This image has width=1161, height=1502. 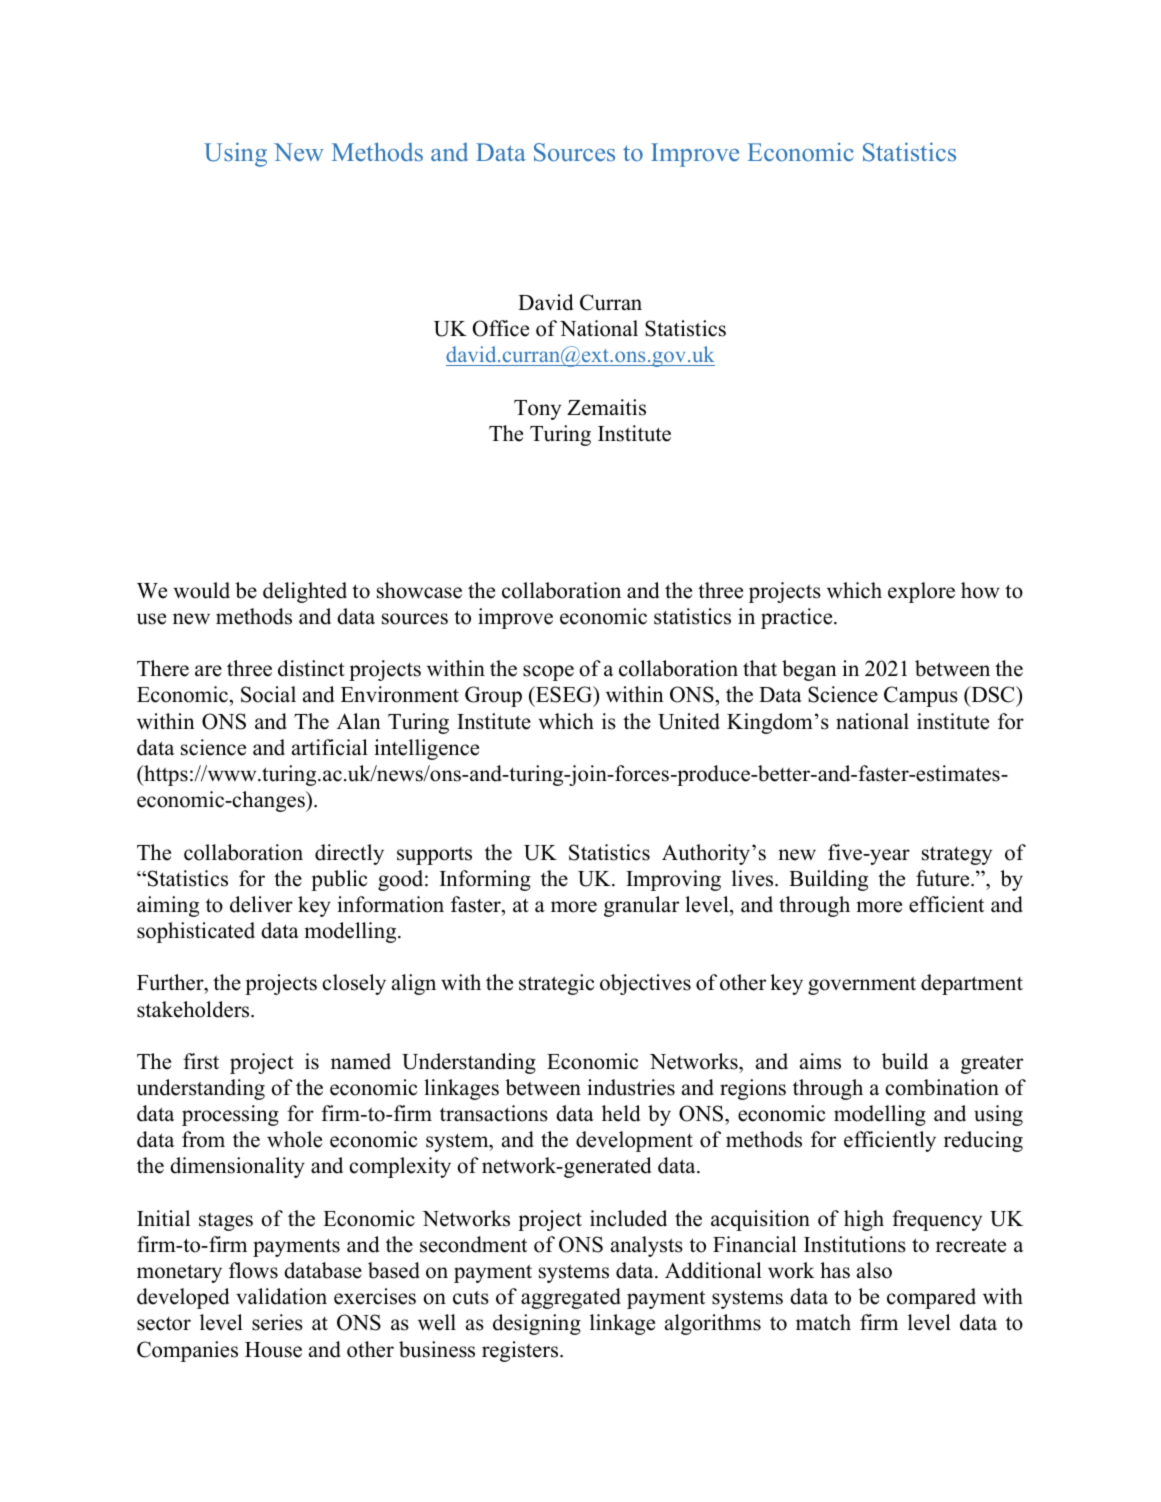 I want to click on Tony, so click(x=537, y=410).
